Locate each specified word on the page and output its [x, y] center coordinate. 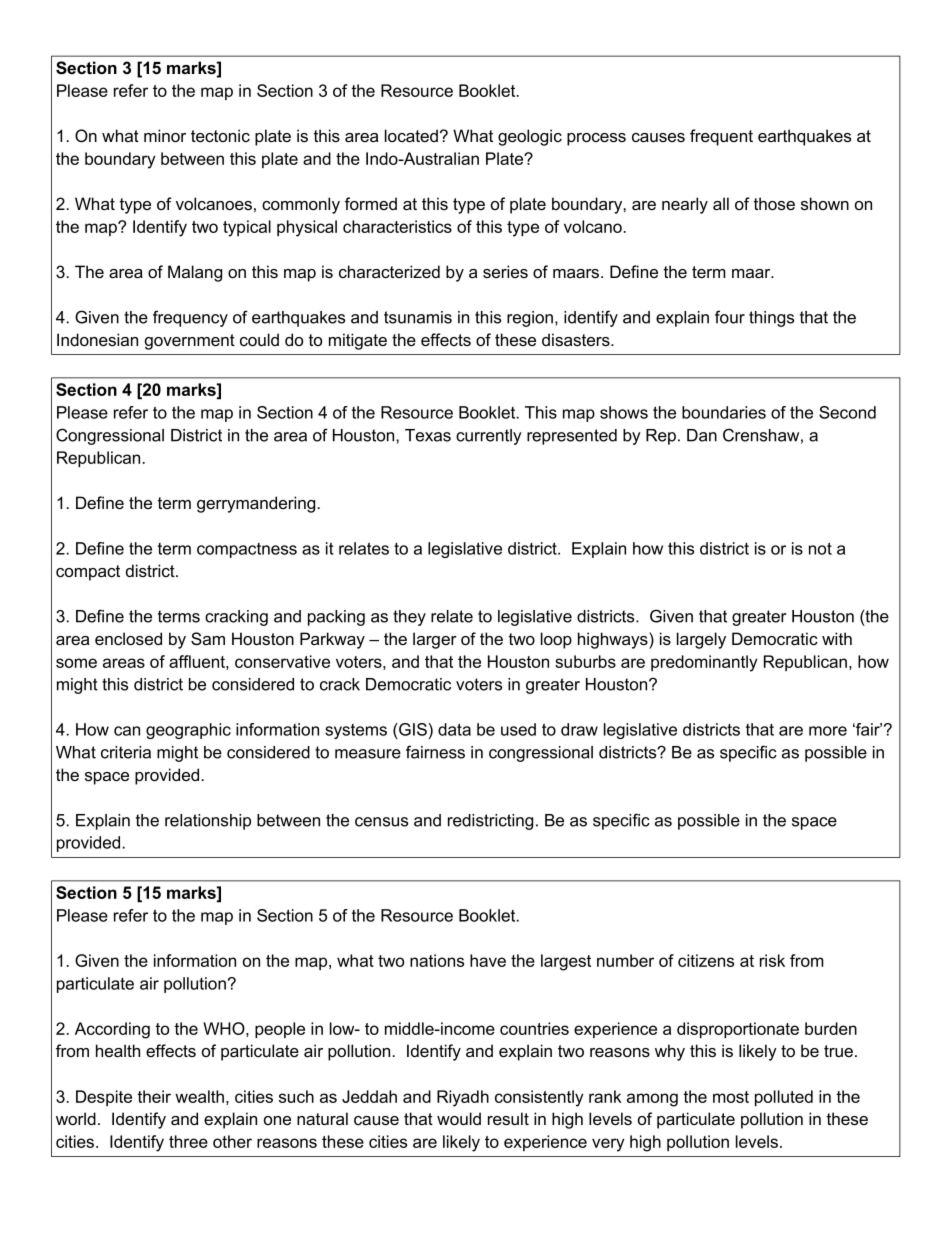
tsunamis [418, 317]
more [828, 731]
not [820, 548]
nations [437, 960]
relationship [208, 822]
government [190, 342]
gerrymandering [257, 504]
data [454, 729]
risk [772, 960]
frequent [721, 137]
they [409, 618]
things [771, 319]
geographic [188, 731]
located [411, 136]
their [154, 1096]
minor [165, 136]
